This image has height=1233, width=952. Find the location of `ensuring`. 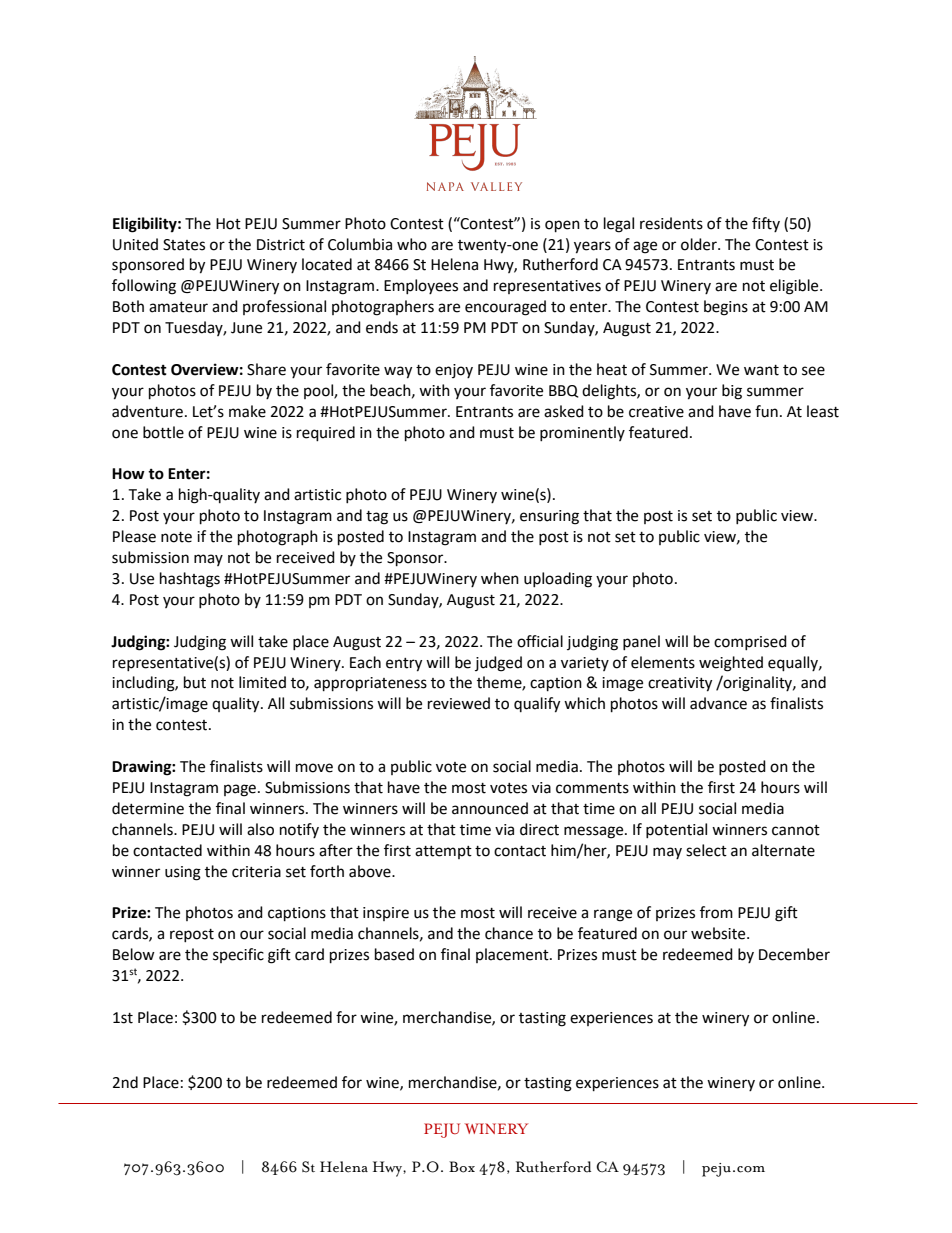

ensuring is located at coordinates (549, 517).
